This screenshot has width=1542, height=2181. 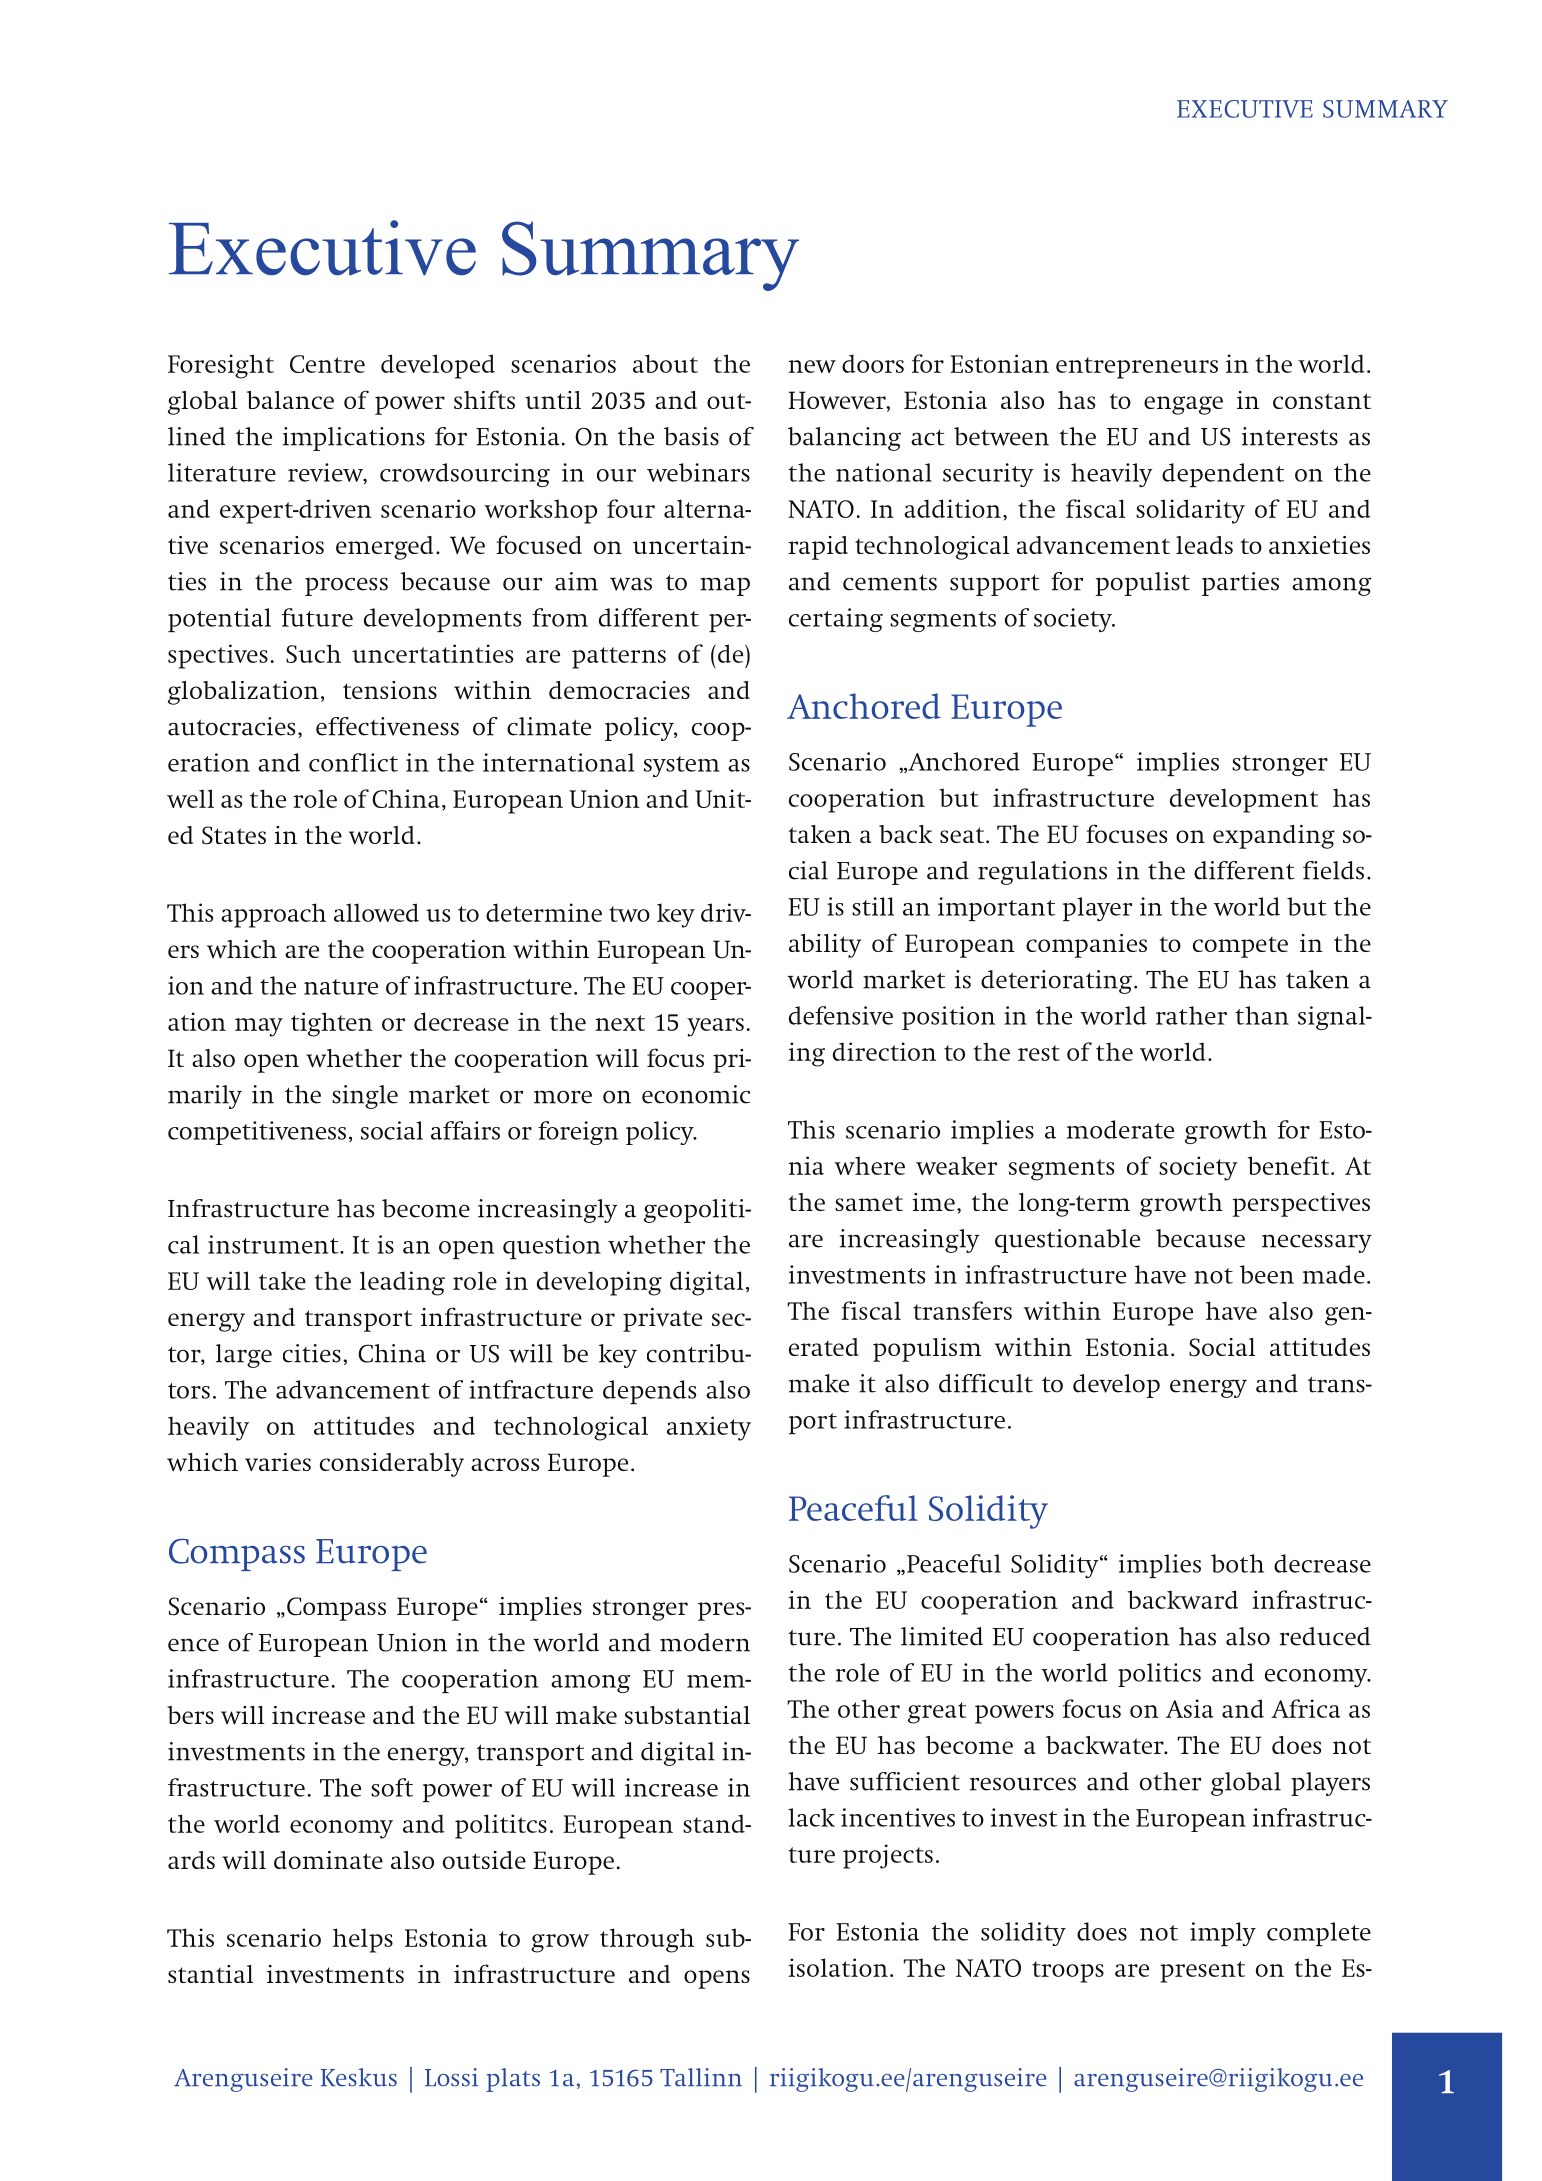 What do you see at coordinates (363, 1940) in the screenshot?
I see `helps` at bounding box center [363, 1940].
